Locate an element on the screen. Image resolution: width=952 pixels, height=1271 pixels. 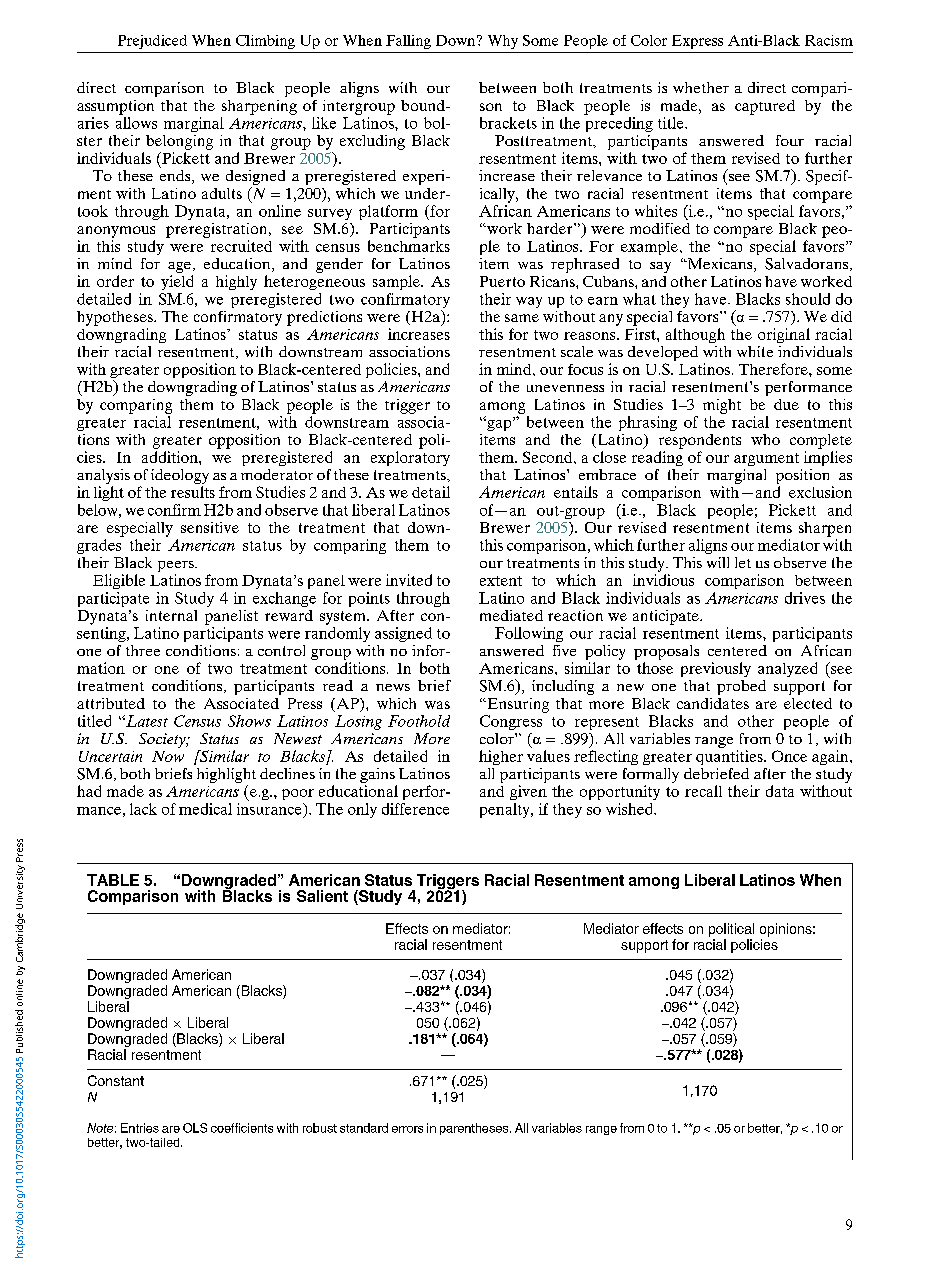
same is located at coordinates (522, 318).
